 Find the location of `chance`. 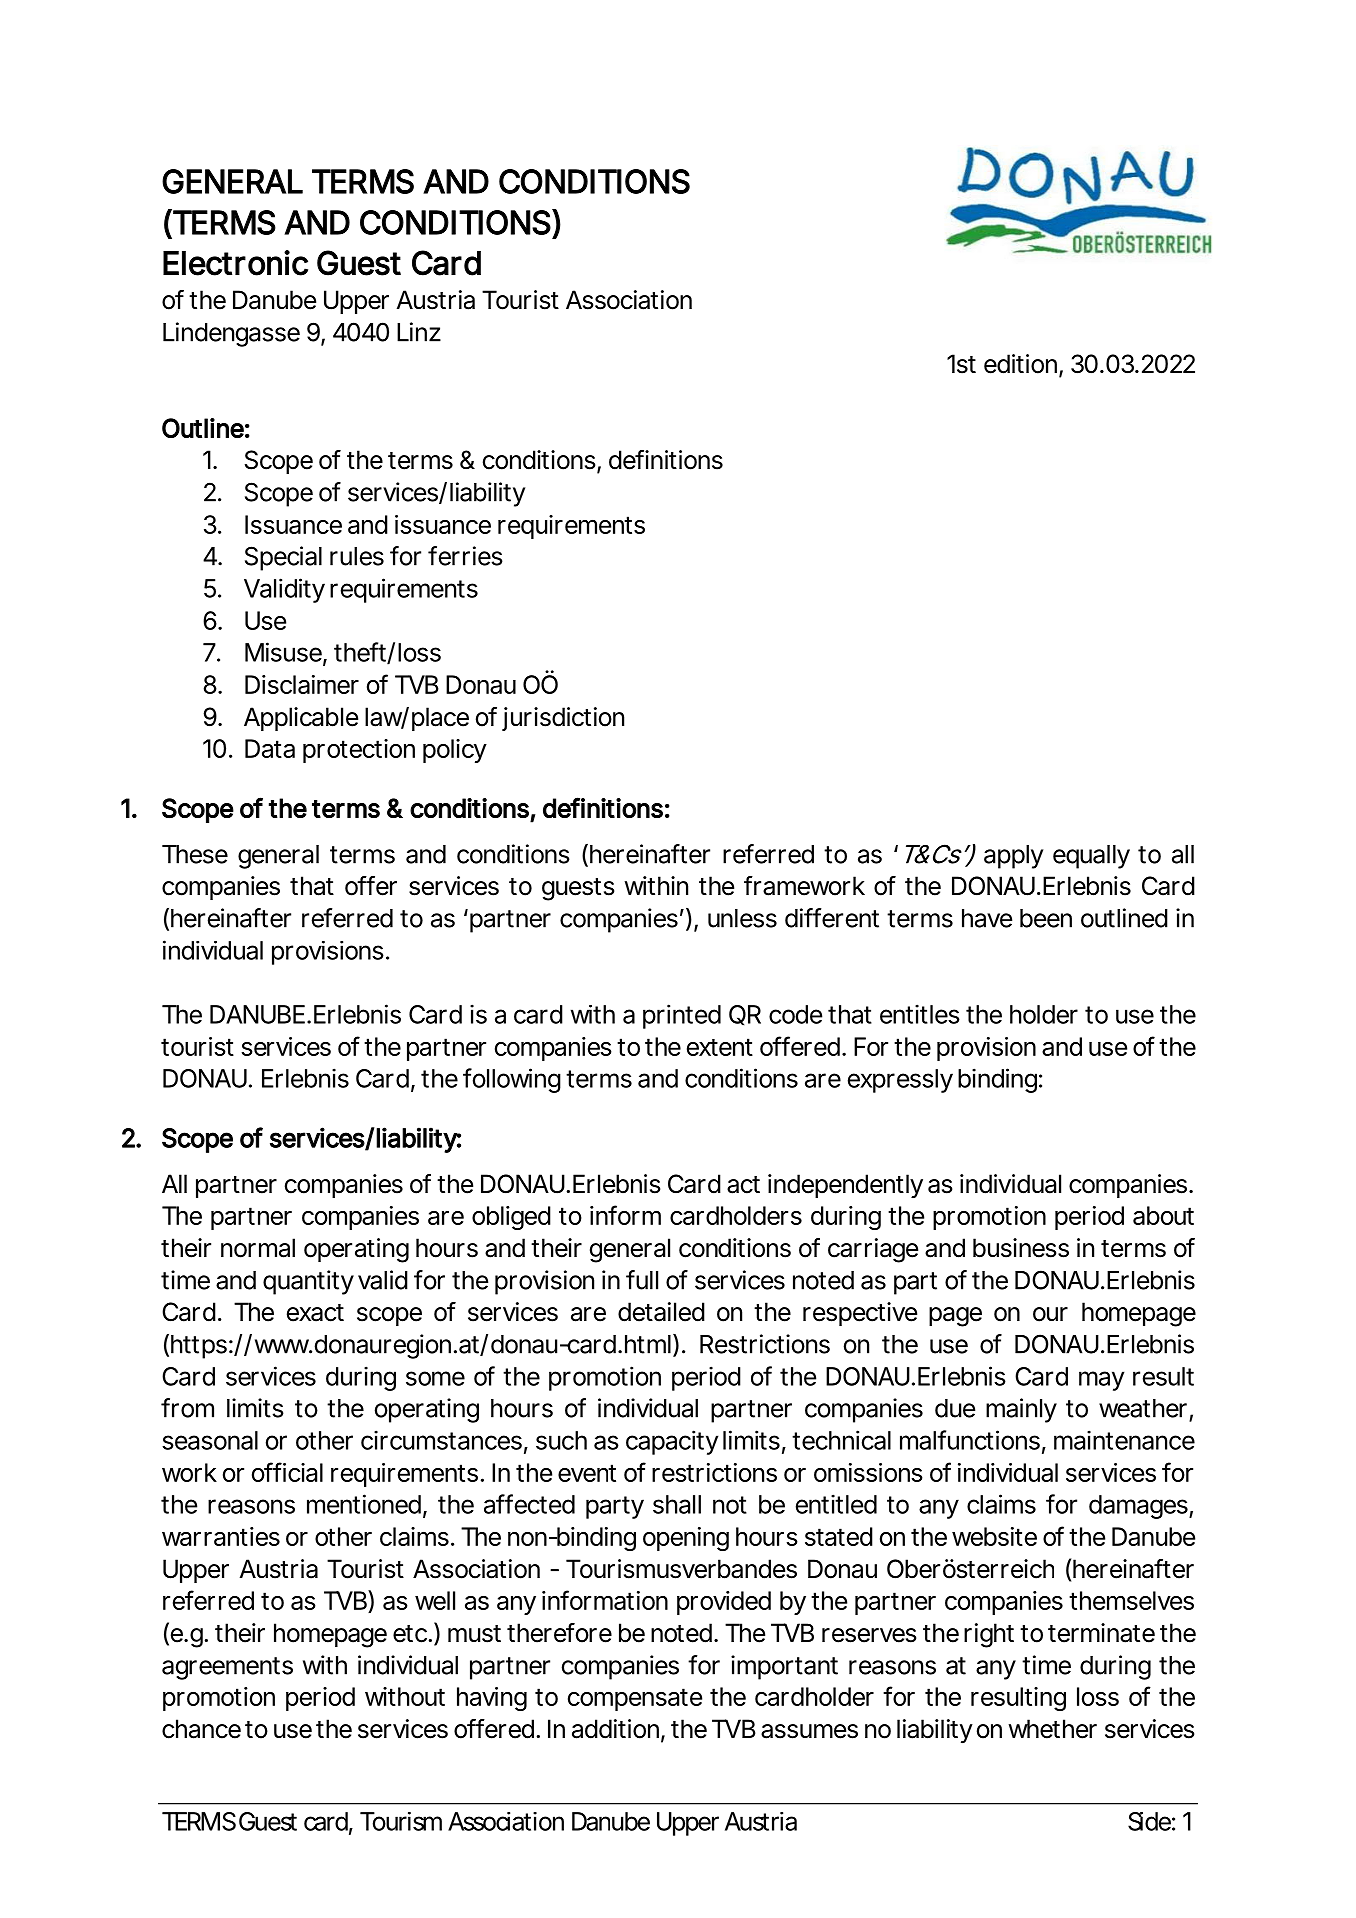

chance is located at coordinates (201, 1729).
